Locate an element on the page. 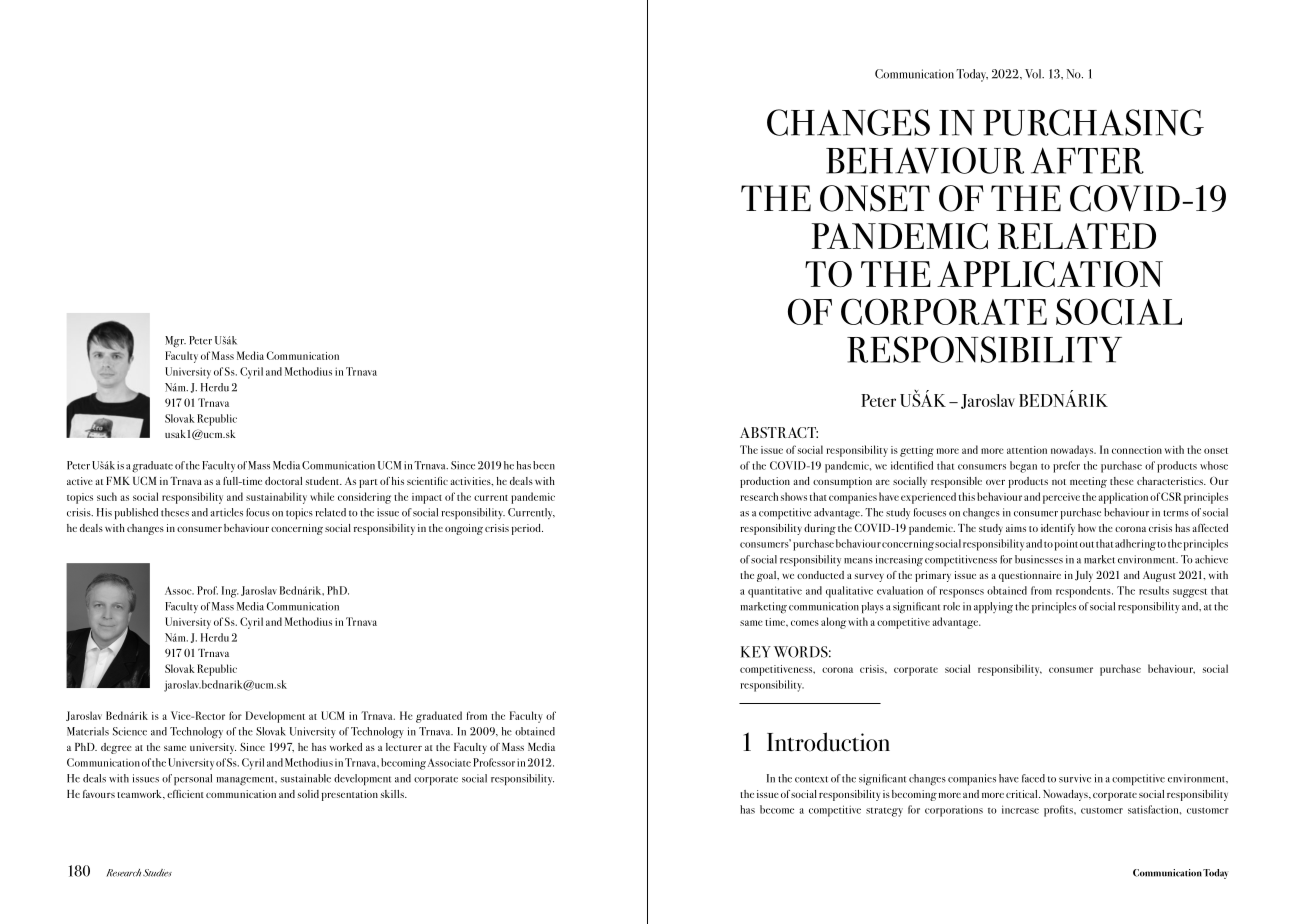  attention is located at coordinates (1027, 450).
